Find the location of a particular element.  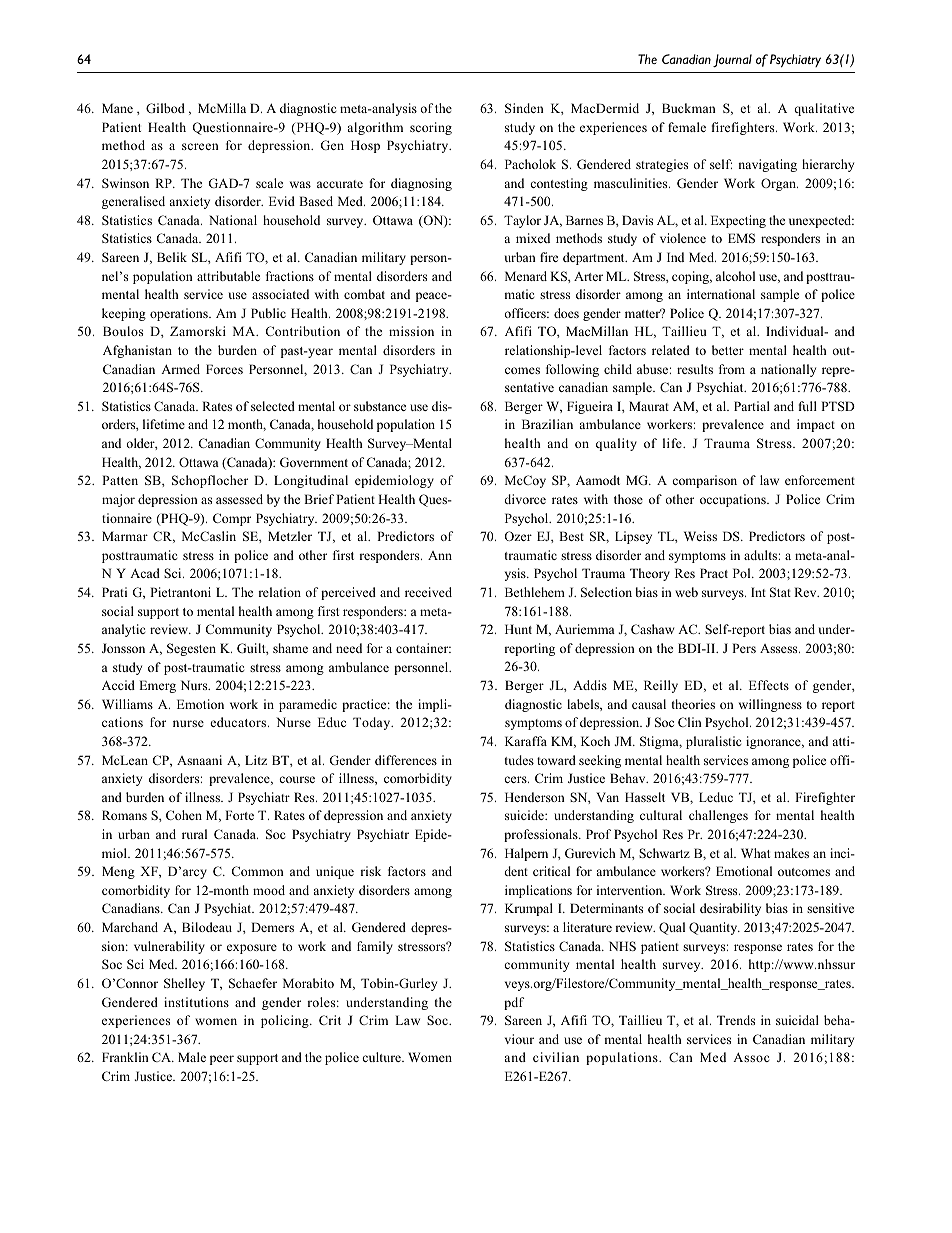

Emerg is located at coordinates (157, 686).
